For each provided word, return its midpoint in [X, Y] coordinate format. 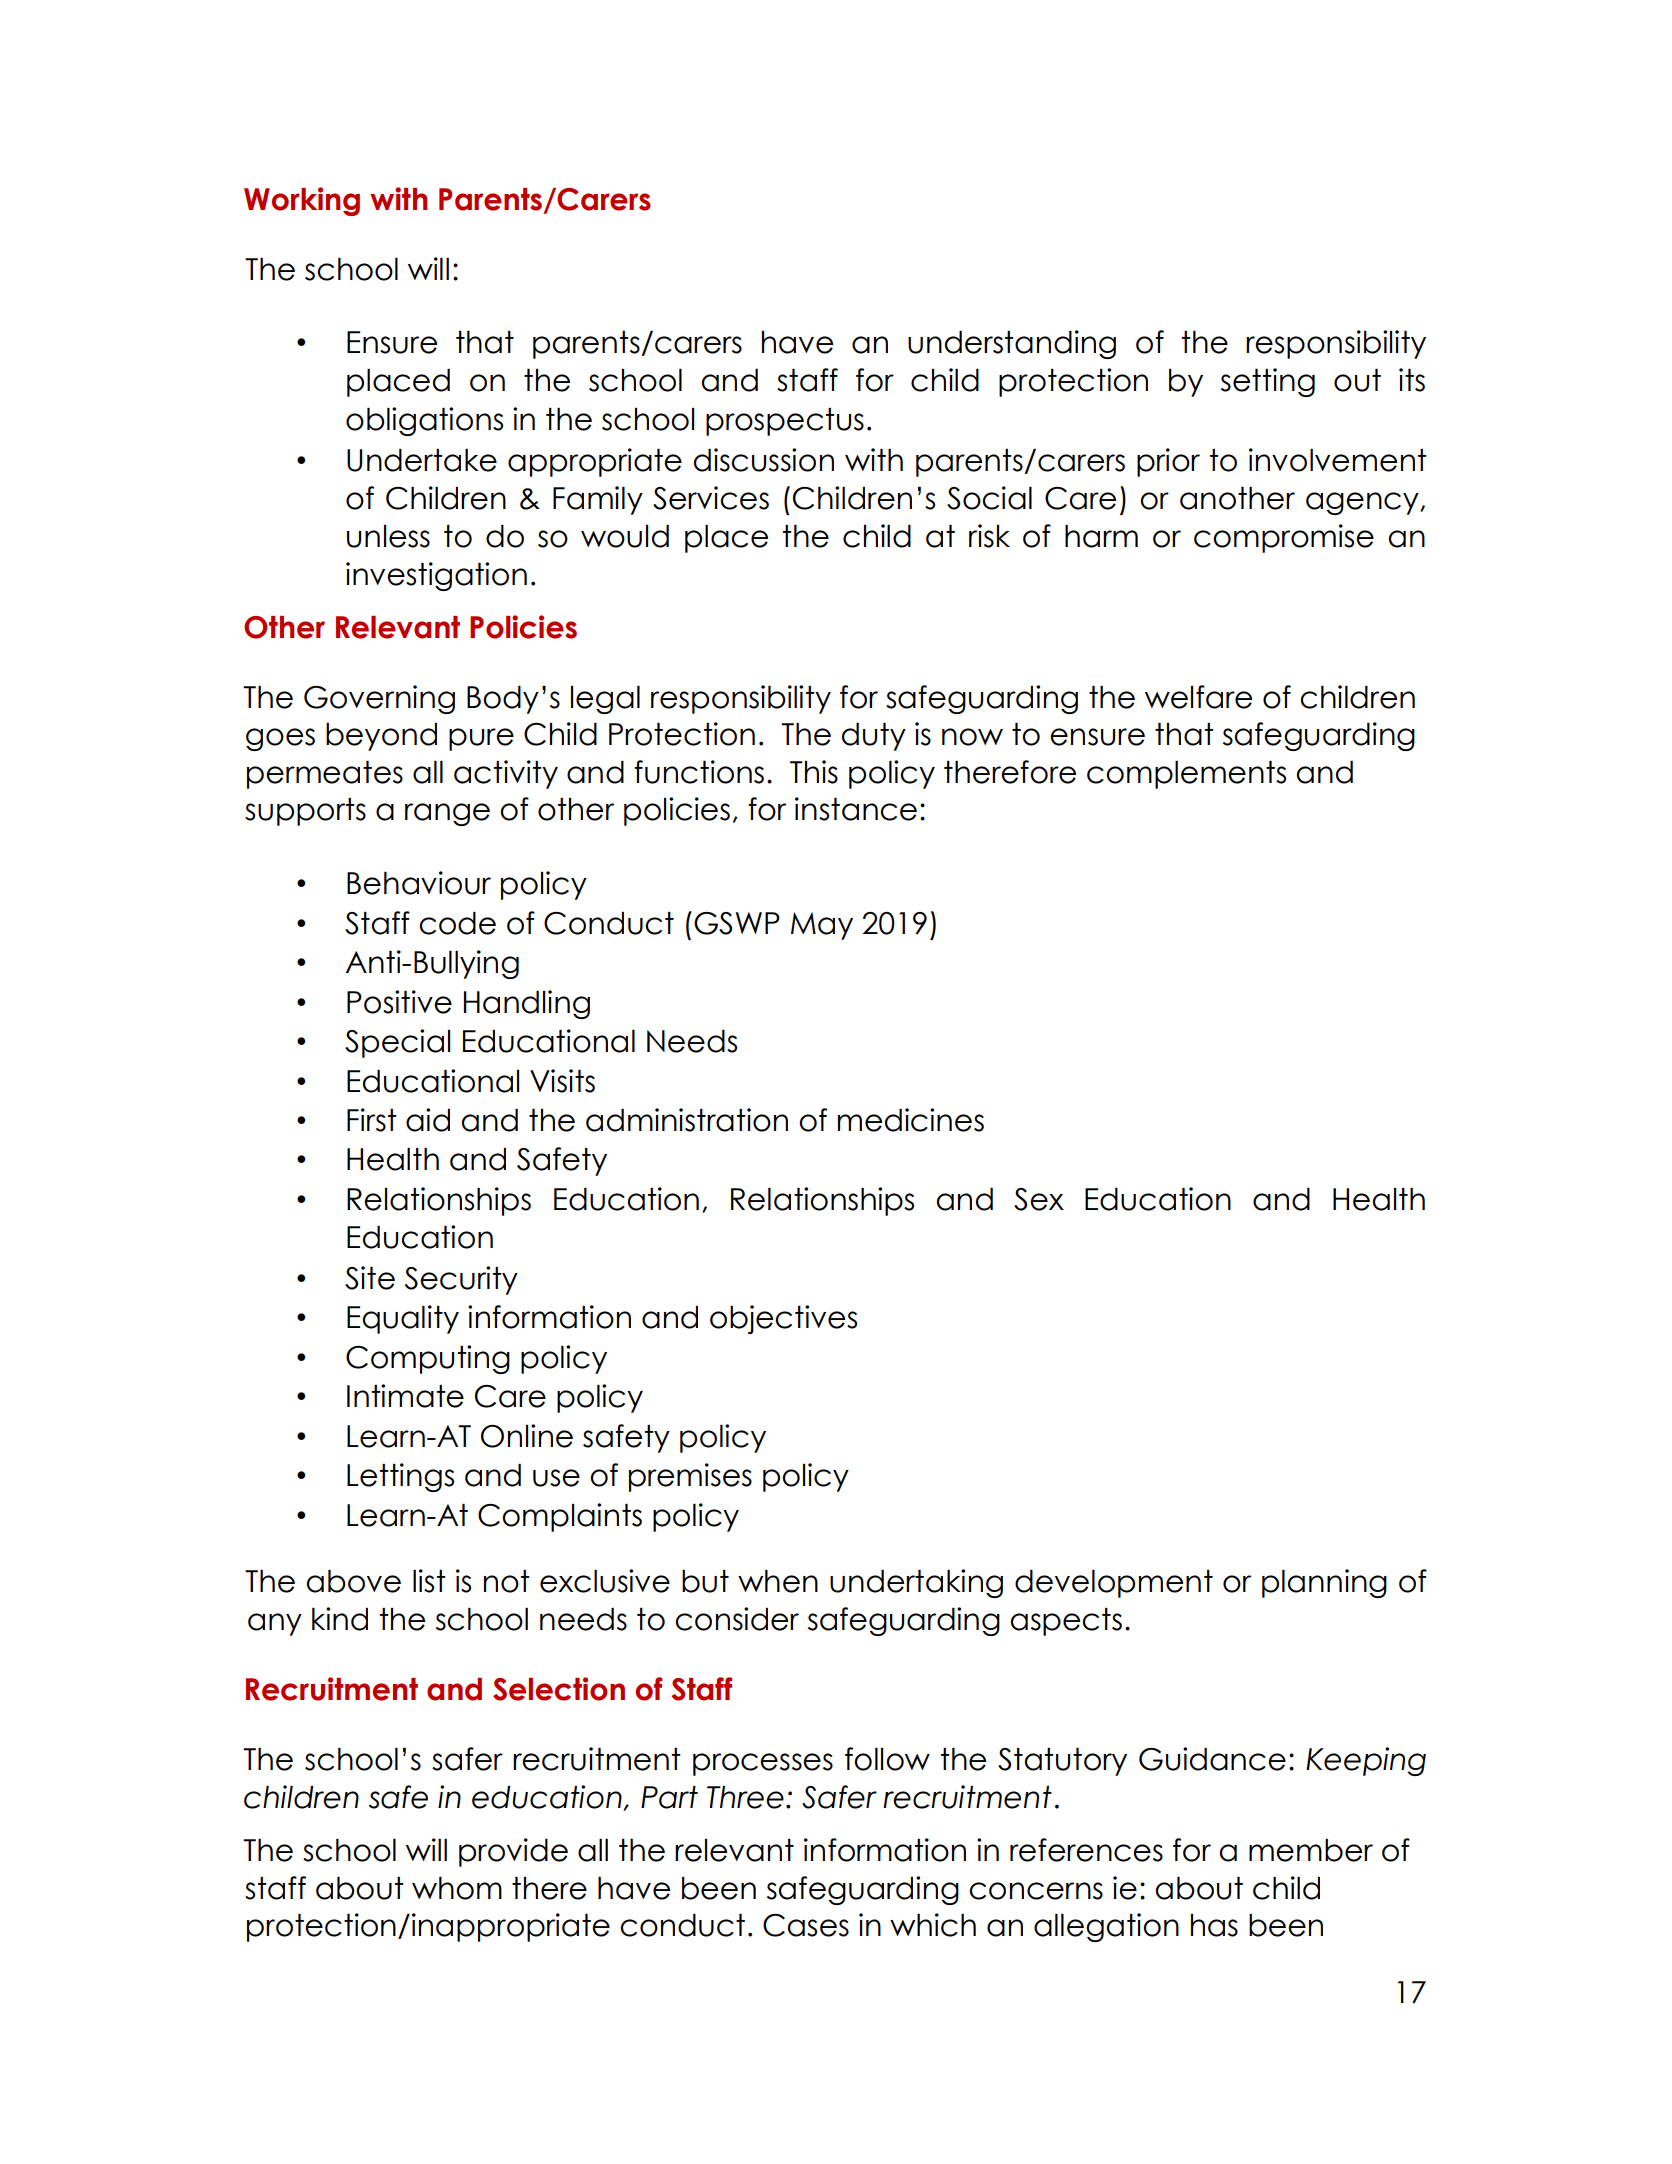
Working [302, 201]
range [447, 814]
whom [457, 1888]
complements [1186, 775]
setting [1268, 382]
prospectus [785, 422]
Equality [403, 1319]
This [814, 772]
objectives [783, 1319]
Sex [1039, 1199]
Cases [806, 1925]
